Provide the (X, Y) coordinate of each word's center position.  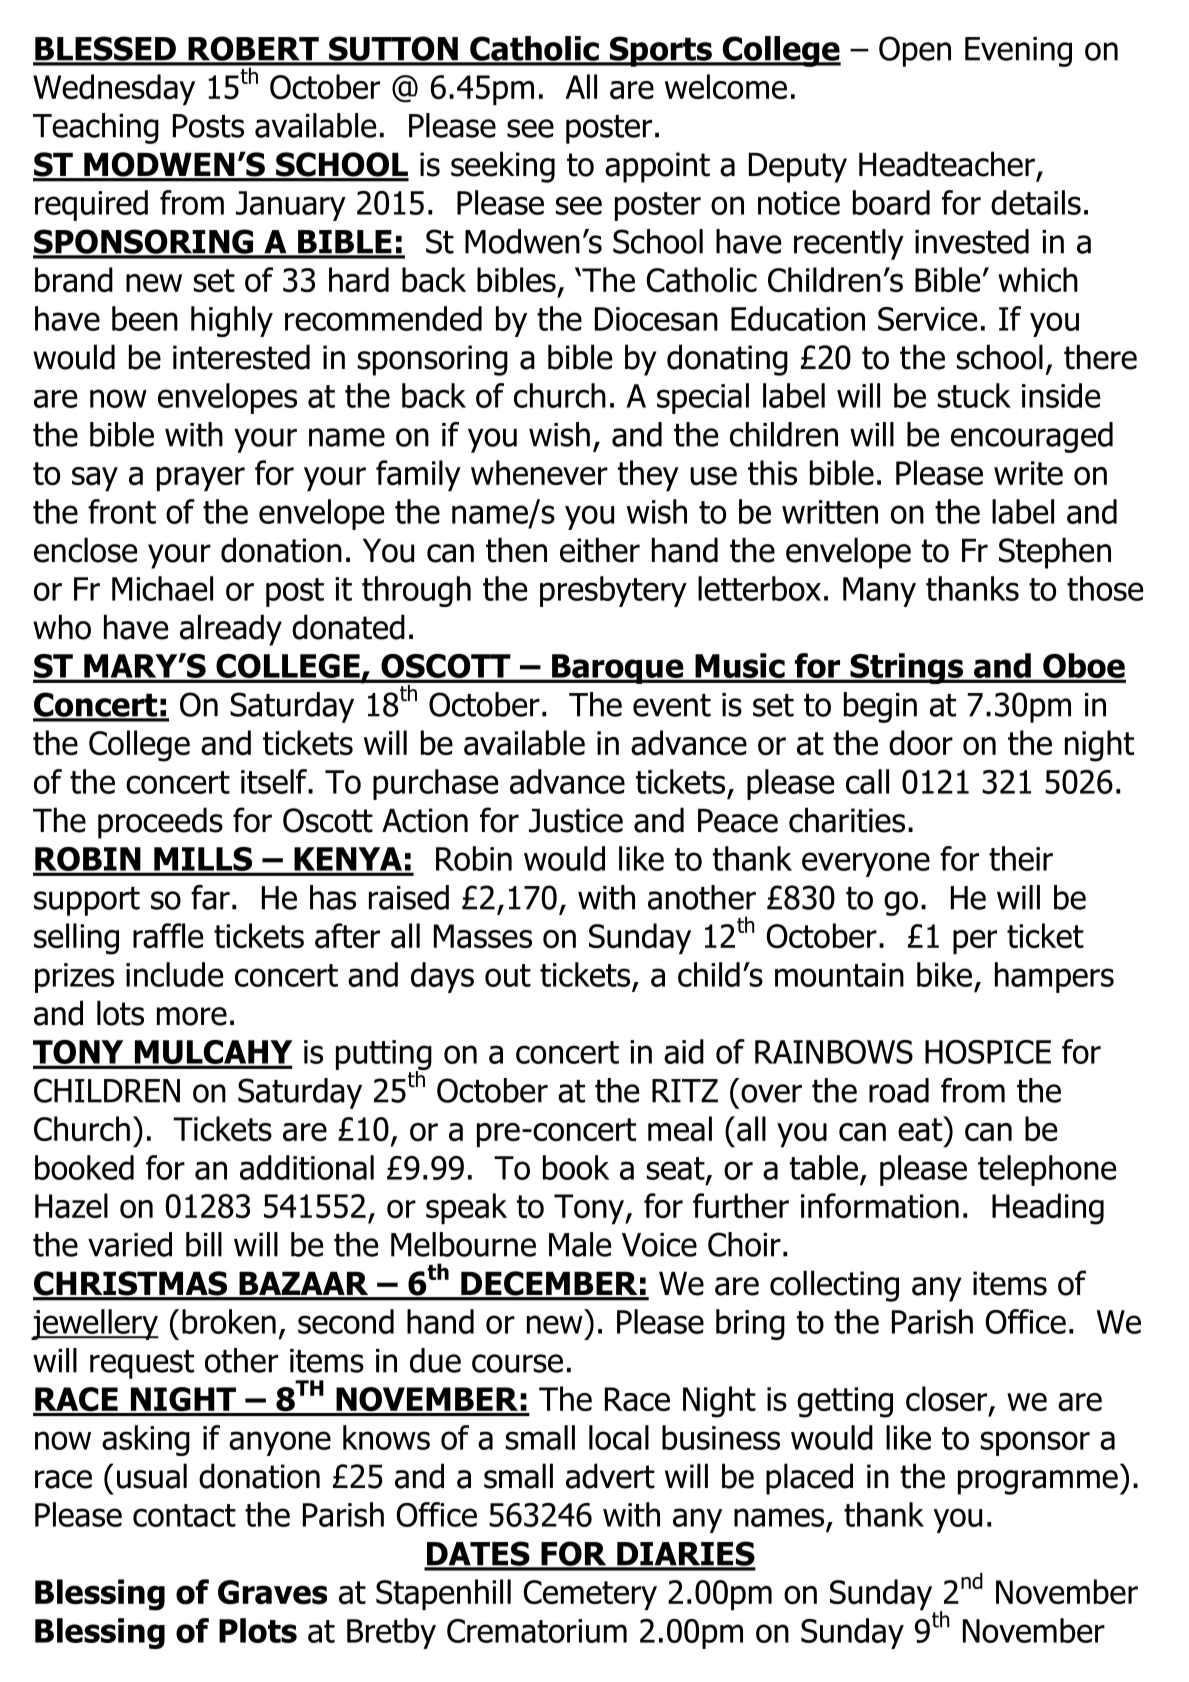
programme (1038, 1482)
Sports (660, 51)
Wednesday (114, 89)
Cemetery (590, 1595)
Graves (272, 1592)
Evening (1018, 52)
